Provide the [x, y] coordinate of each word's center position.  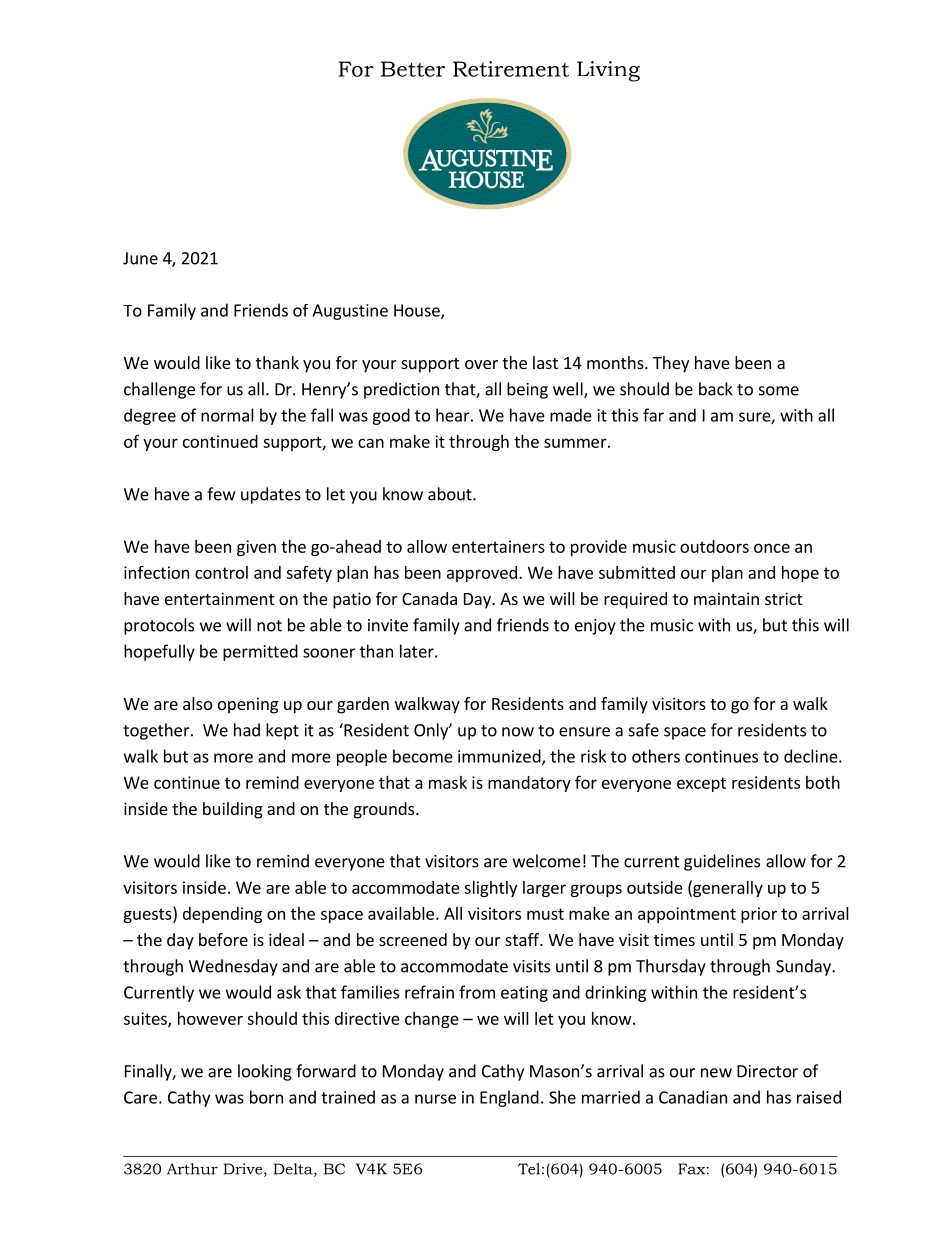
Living [608, 71]
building [233, 810]
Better [413, 69]
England [509, 1098]
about [451, 494]
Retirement [511, 69]
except [701, 784]
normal [227, 415]
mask [448, 782]
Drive [244, 1170]
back [716, 389]
